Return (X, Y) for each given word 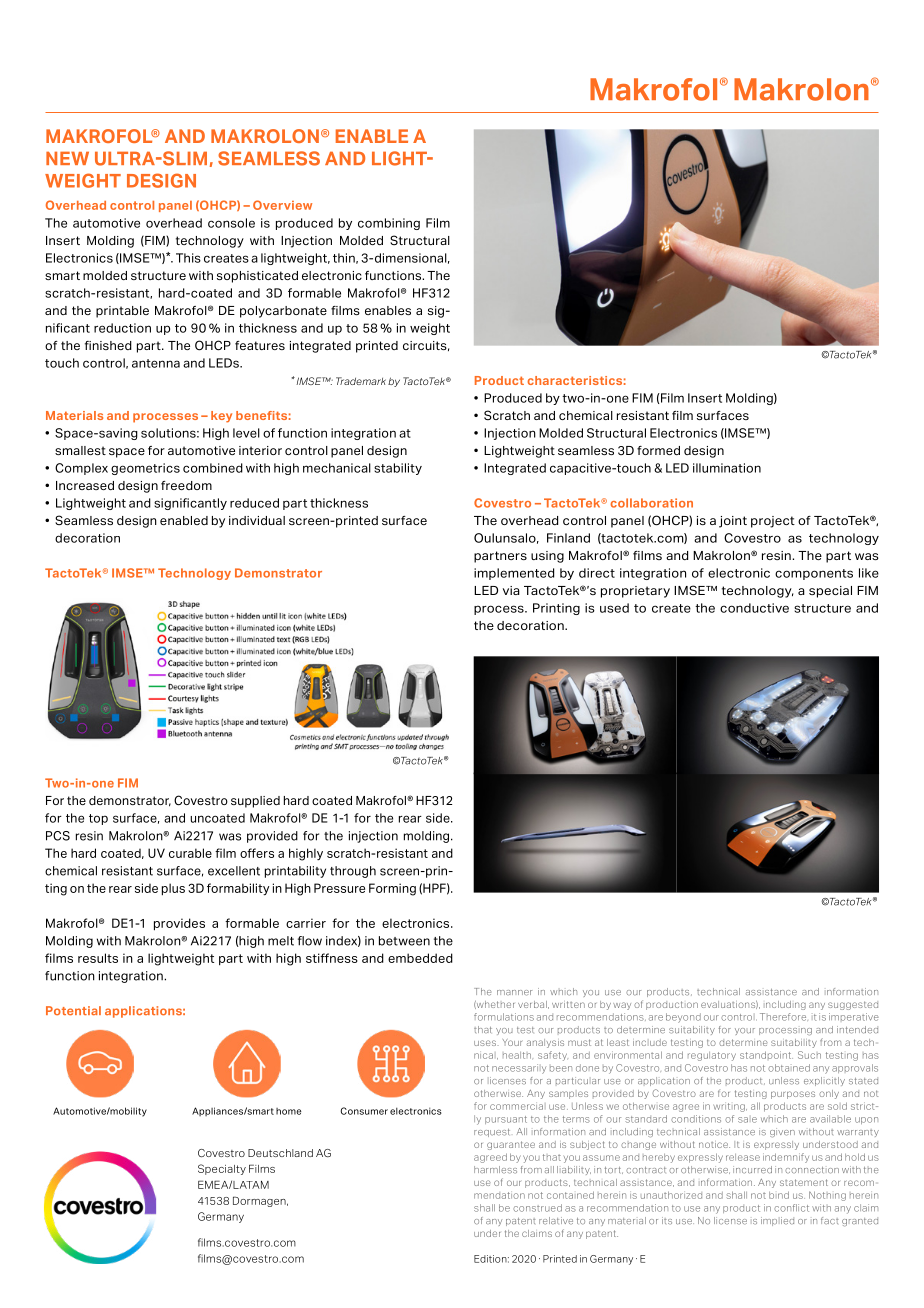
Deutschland (280, 1153)
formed (658, 450)
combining (389, 224)
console (231, 223)
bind (779, 1195)
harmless (495, 1170)
